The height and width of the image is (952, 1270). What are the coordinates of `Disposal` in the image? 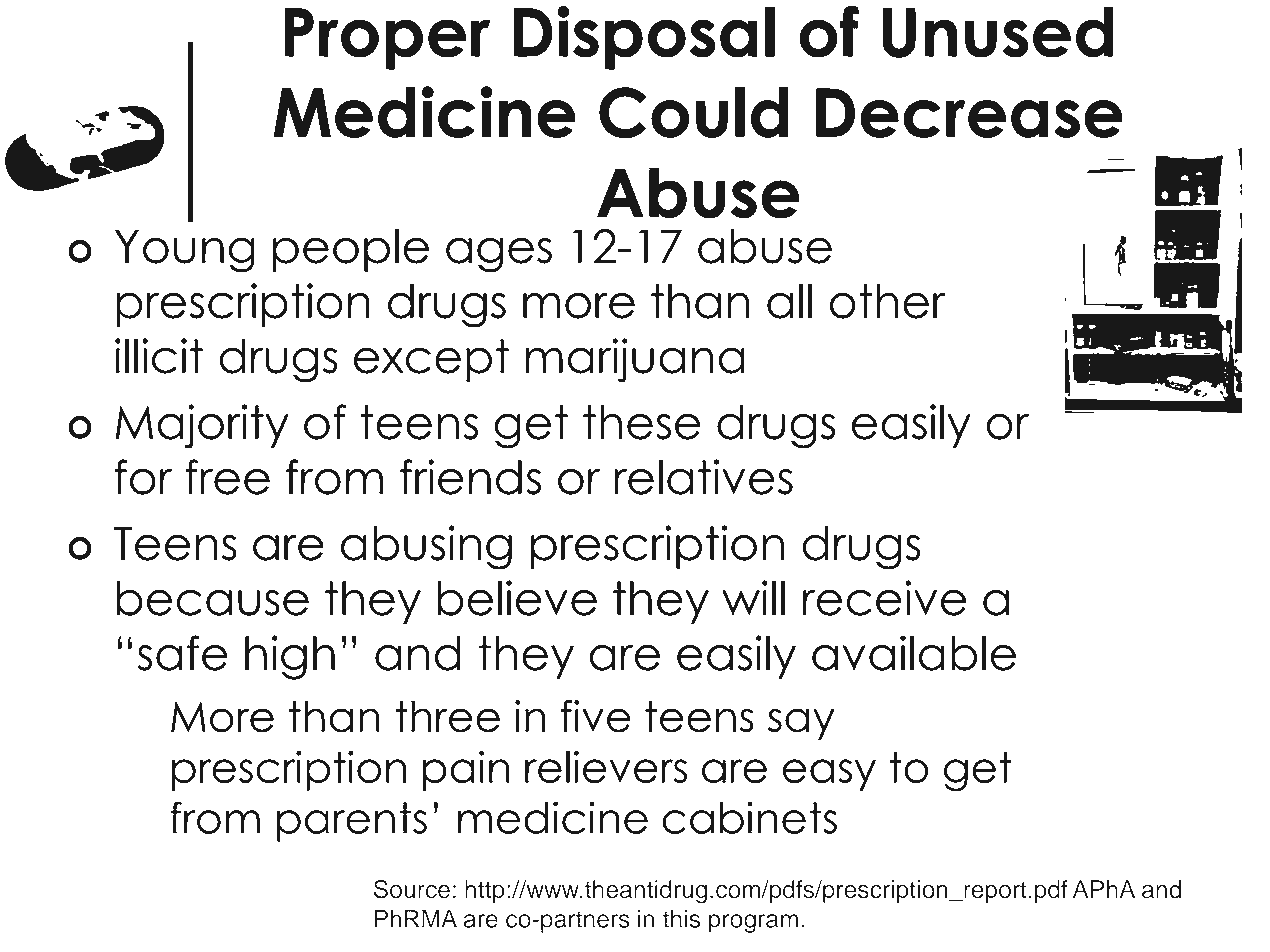 It's located at (644, 38).
